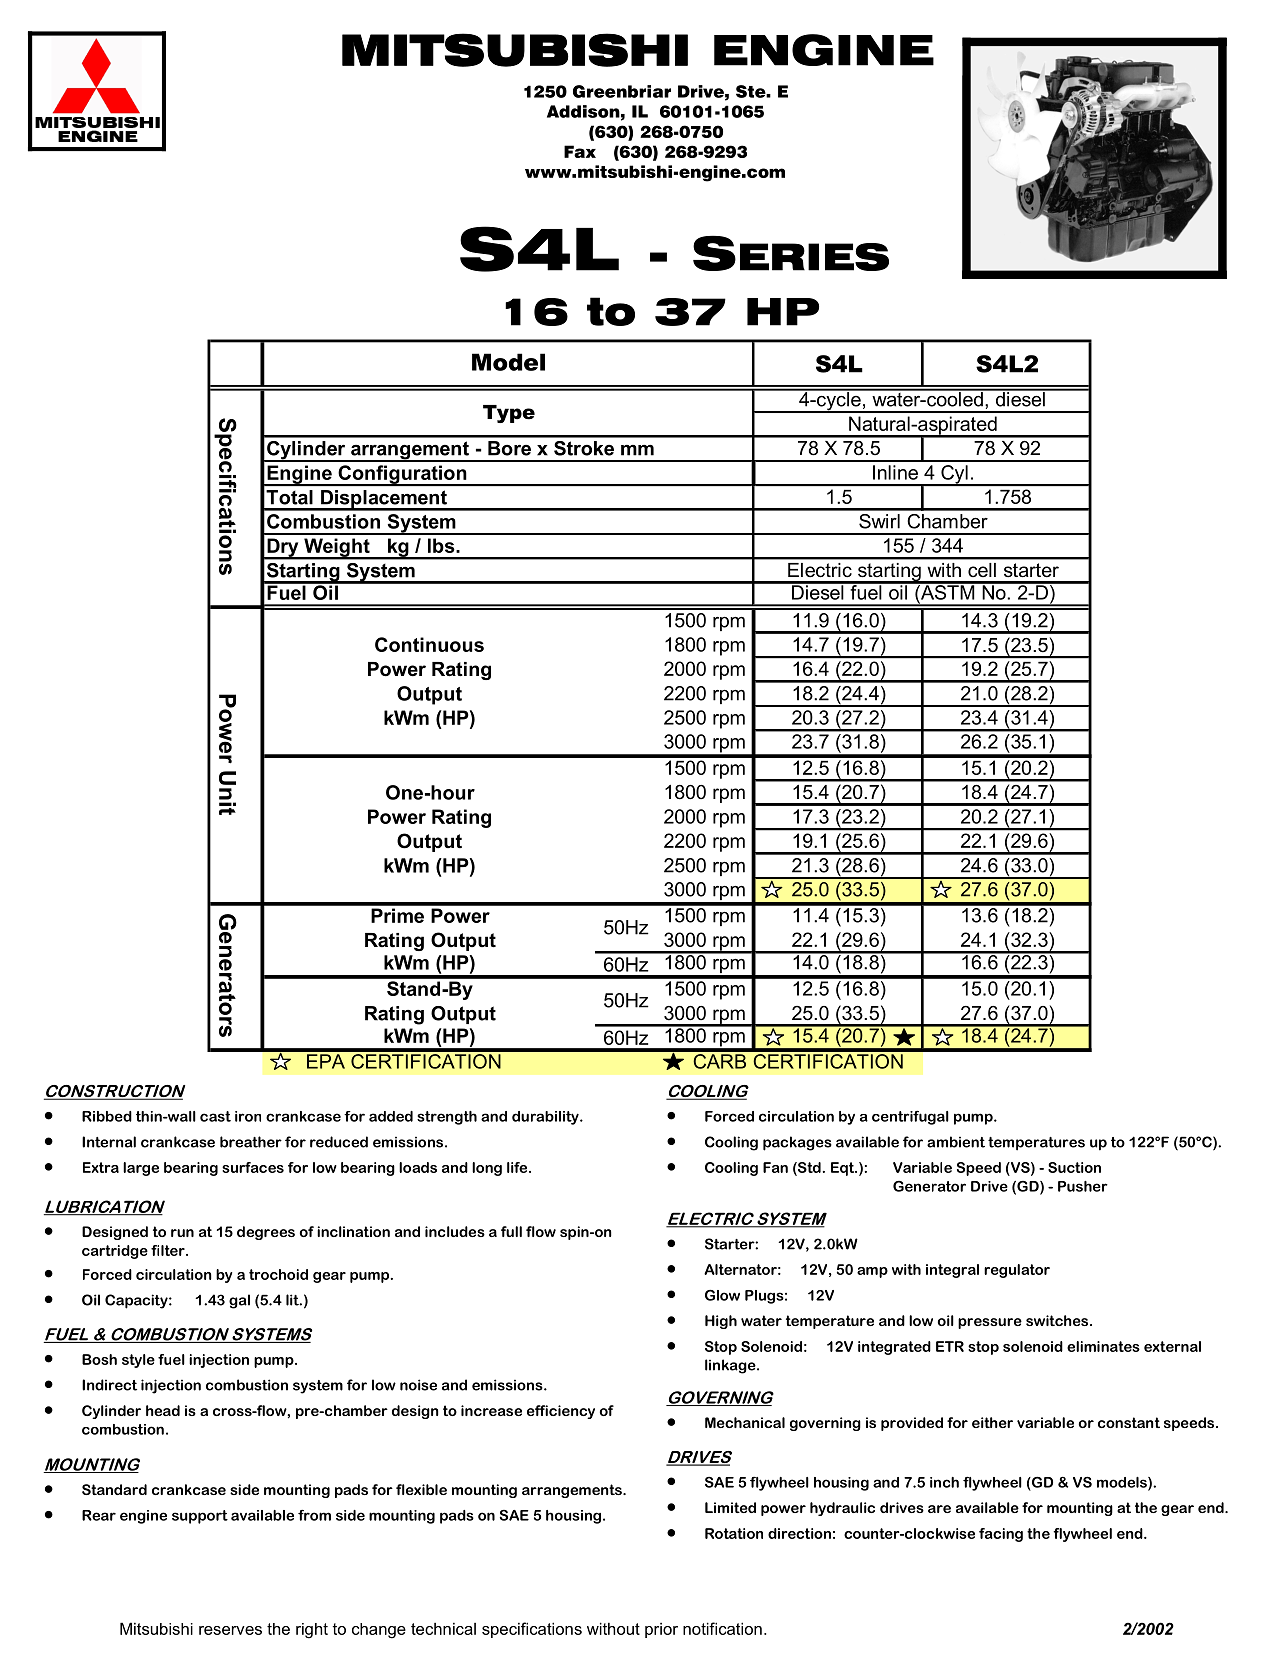 Image resolution: width=1283 pixels, height=1660 pixels. What do you see at coordinates (283, 548) in the image?
I see `Dry` at bounding box center [283, 548].
